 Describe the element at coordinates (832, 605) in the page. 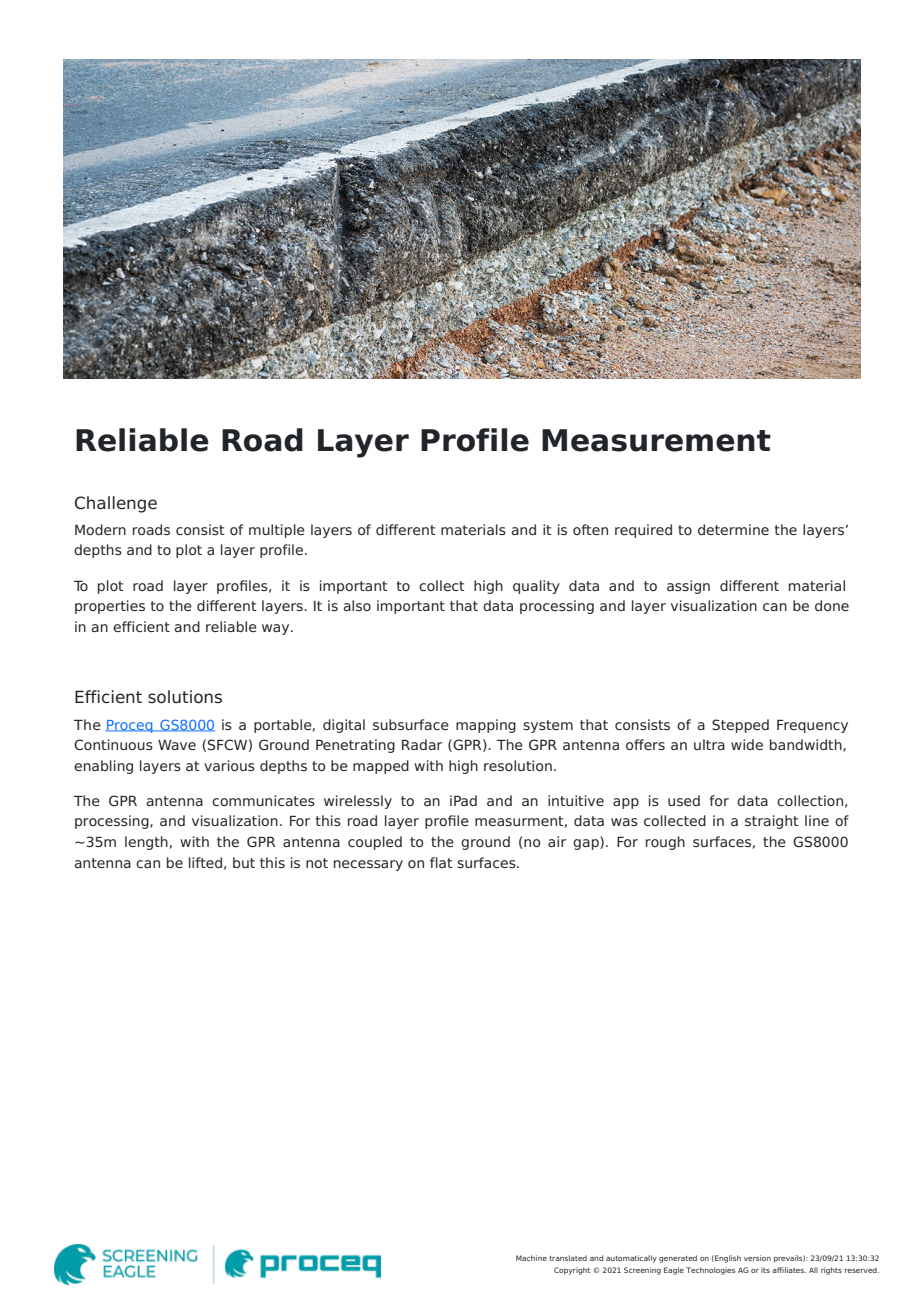

I see `done` at that location.
